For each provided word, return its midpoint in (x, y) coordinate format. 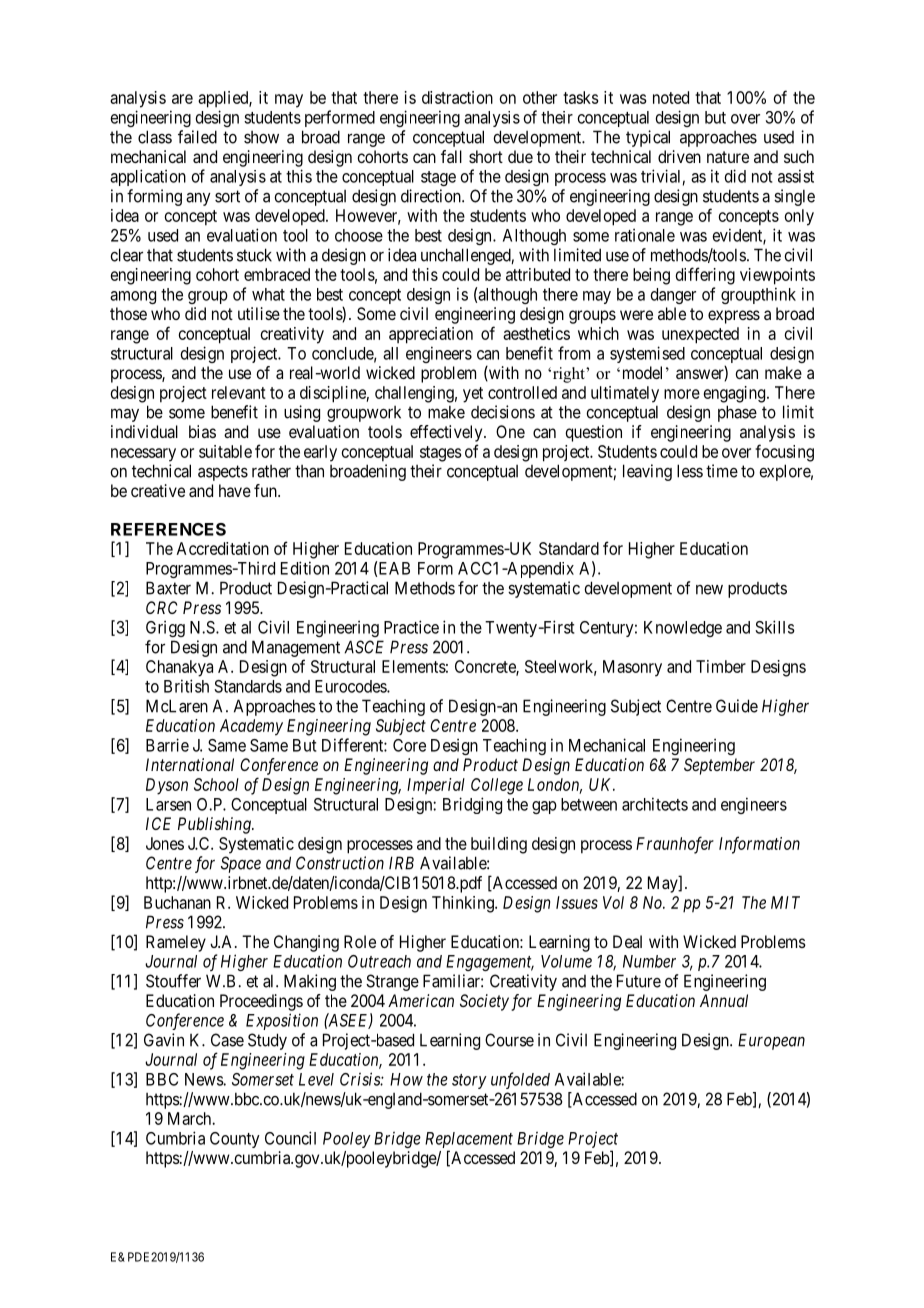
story (469, 1081)
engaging (736, 394)
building (499, 845)
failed (197, 137)
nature (728, 157)
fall (451, 156)
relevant (239, 392)
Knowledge (683, 629)
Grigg (165, 628)
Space (241, 864)
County (235, 1140)
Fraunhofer (675, 845)
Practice (411, 627)
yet (473, 395)
